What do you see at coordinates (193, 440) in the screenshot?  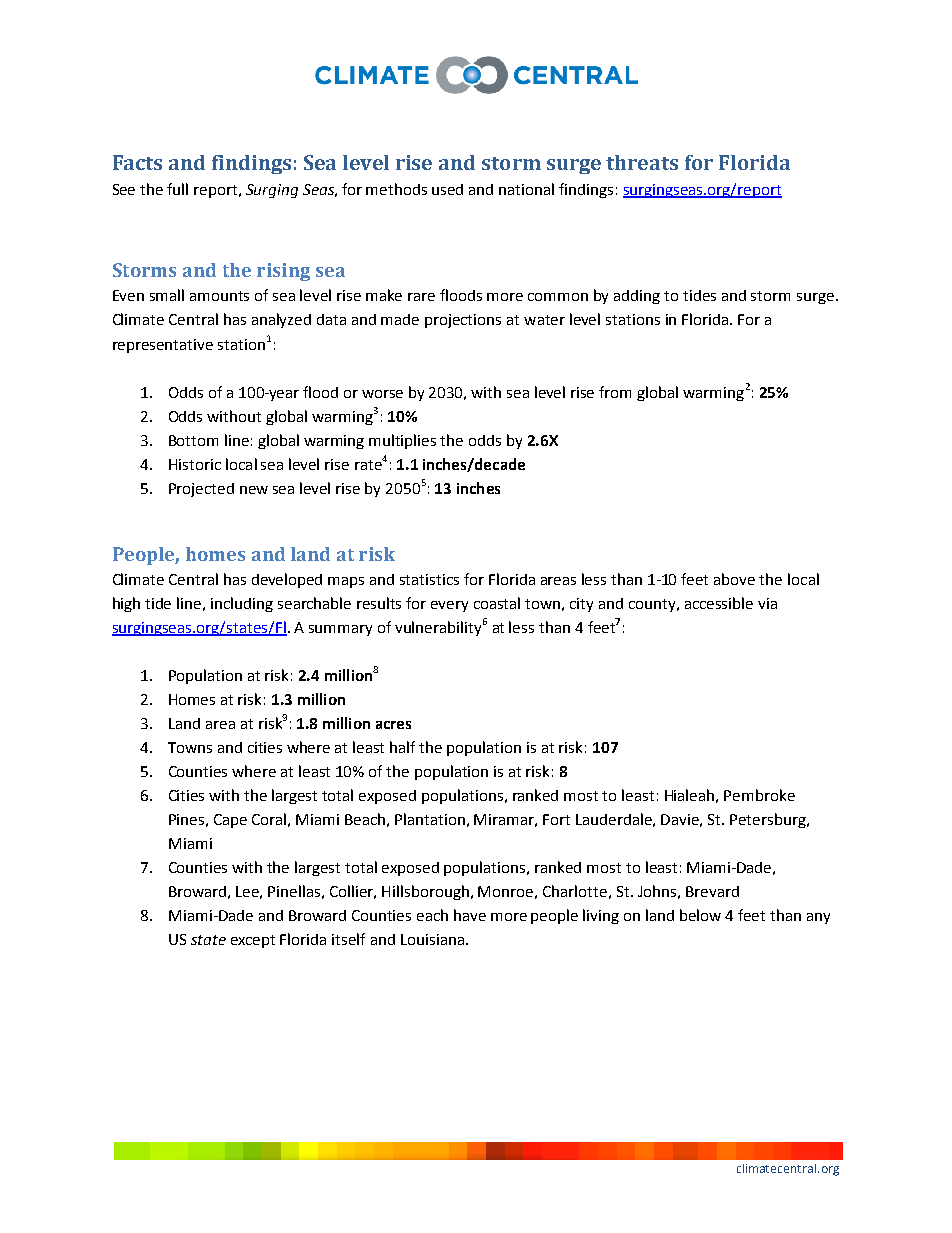 I see `Bottom` at bounding box center [193, 440].
